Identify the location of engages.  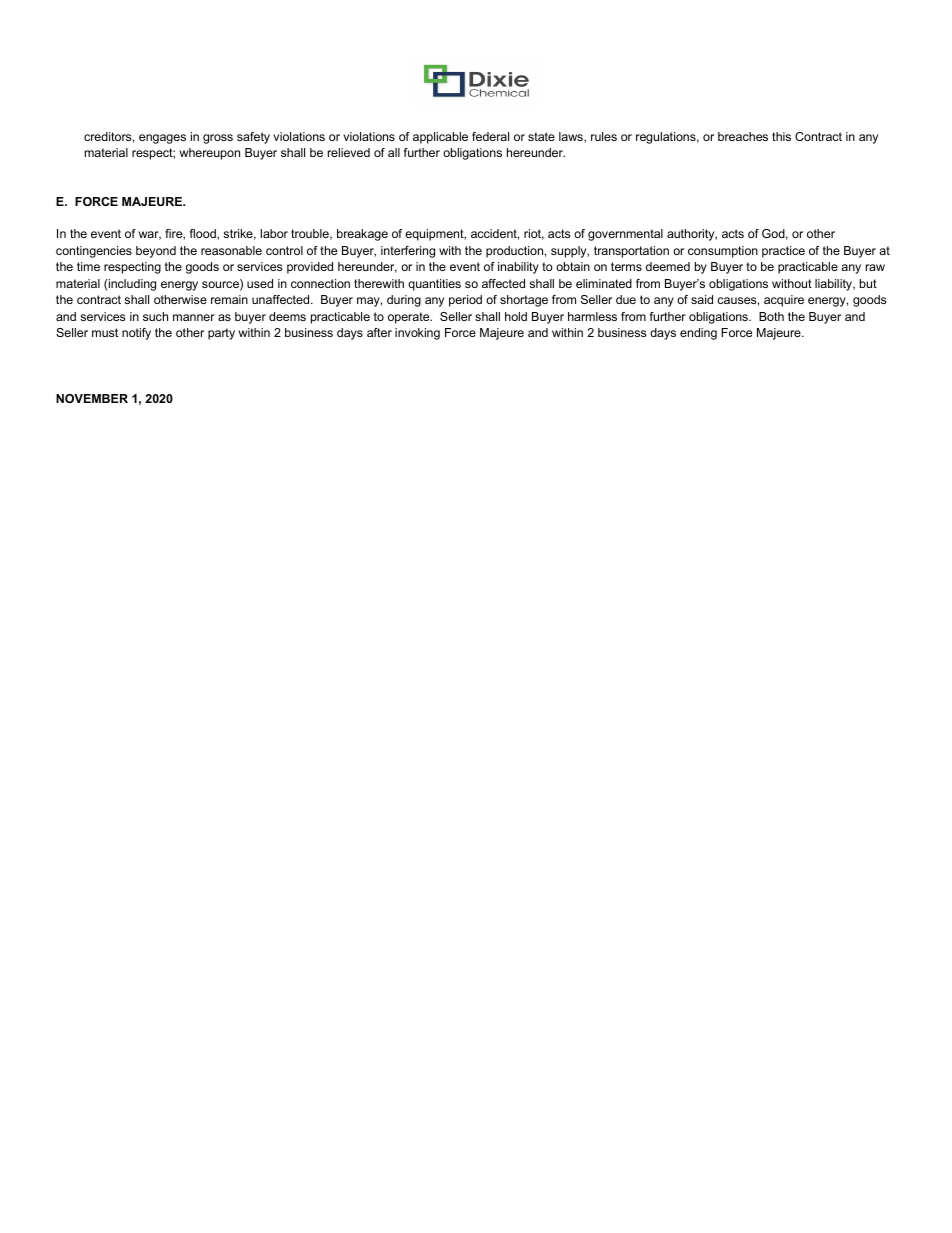
(162, 139).
